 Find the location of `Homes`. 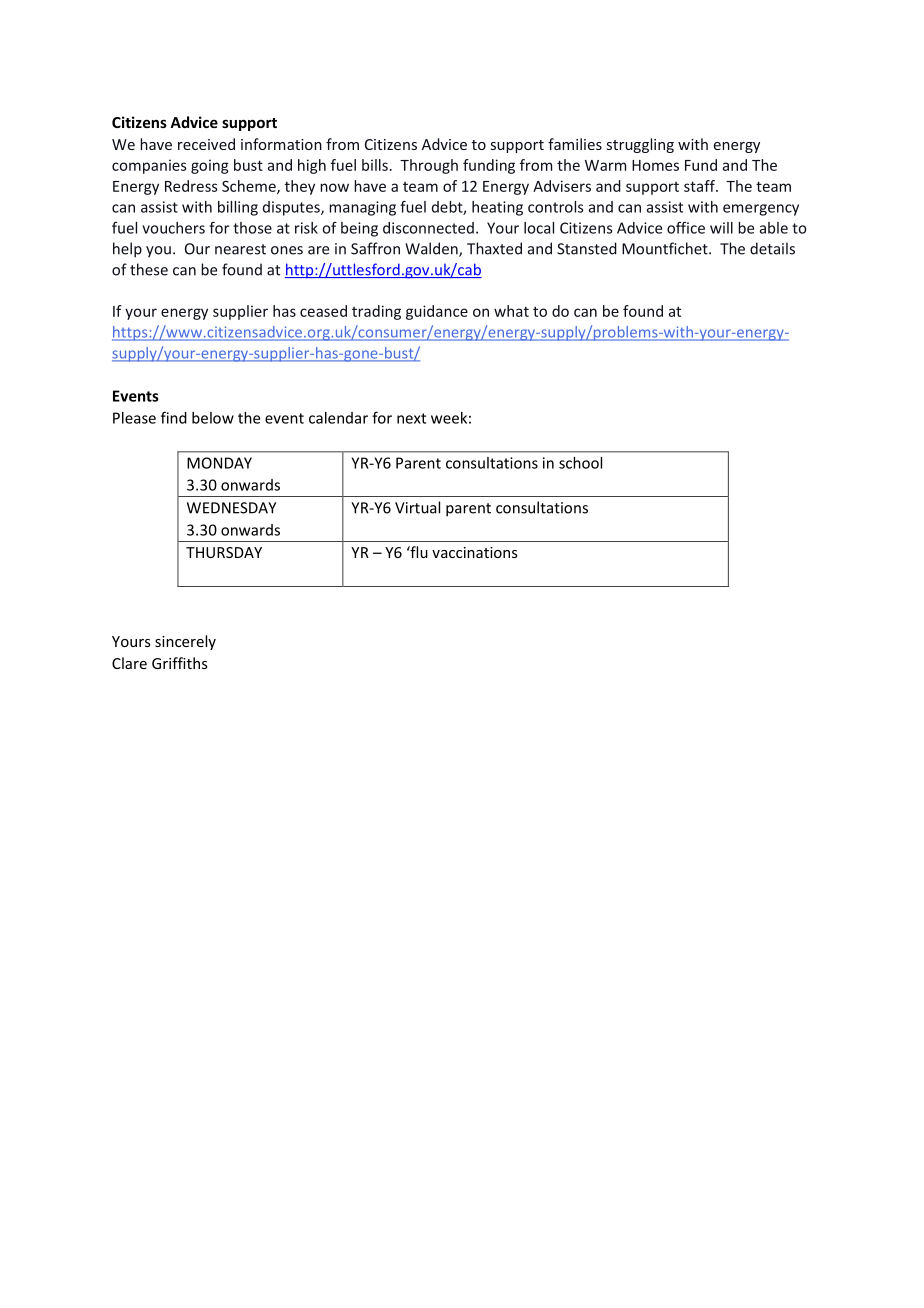

Homes is located at coordinates (655, 165).
